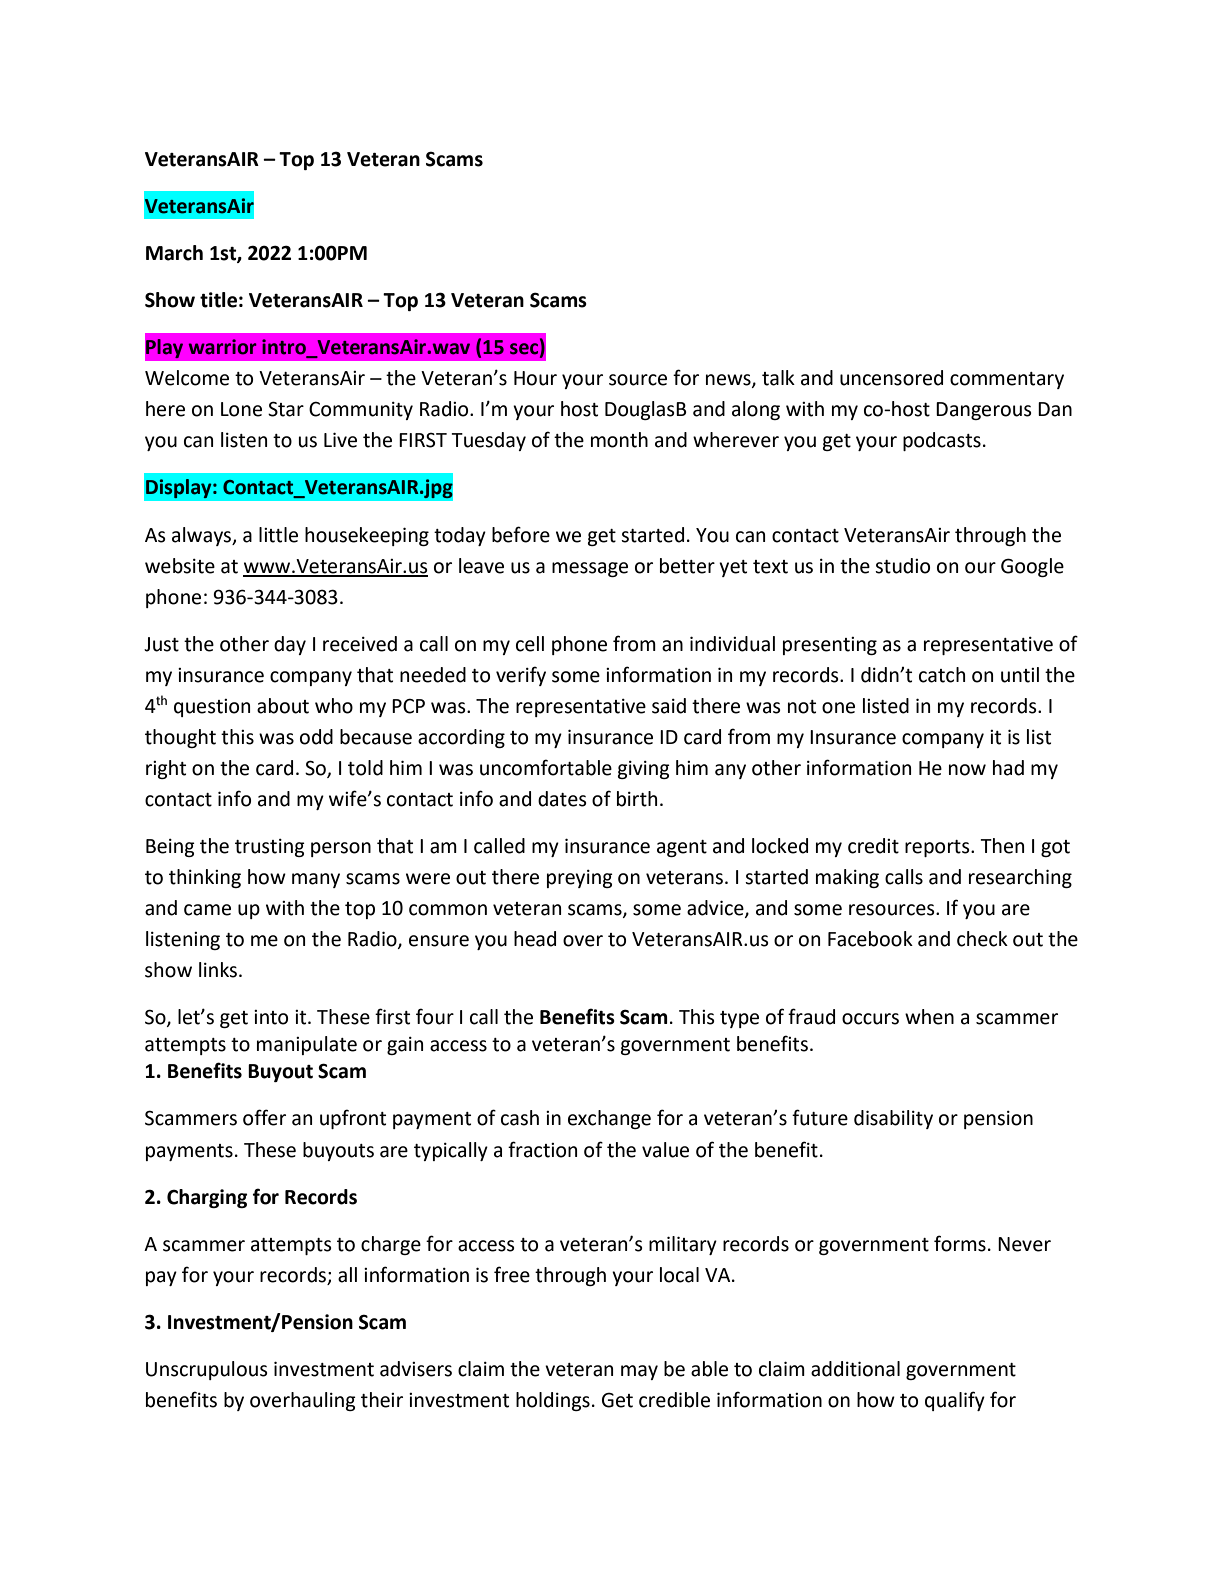 This page has width=1230, height=1592. I want to click on catch, so click(942, 675).
